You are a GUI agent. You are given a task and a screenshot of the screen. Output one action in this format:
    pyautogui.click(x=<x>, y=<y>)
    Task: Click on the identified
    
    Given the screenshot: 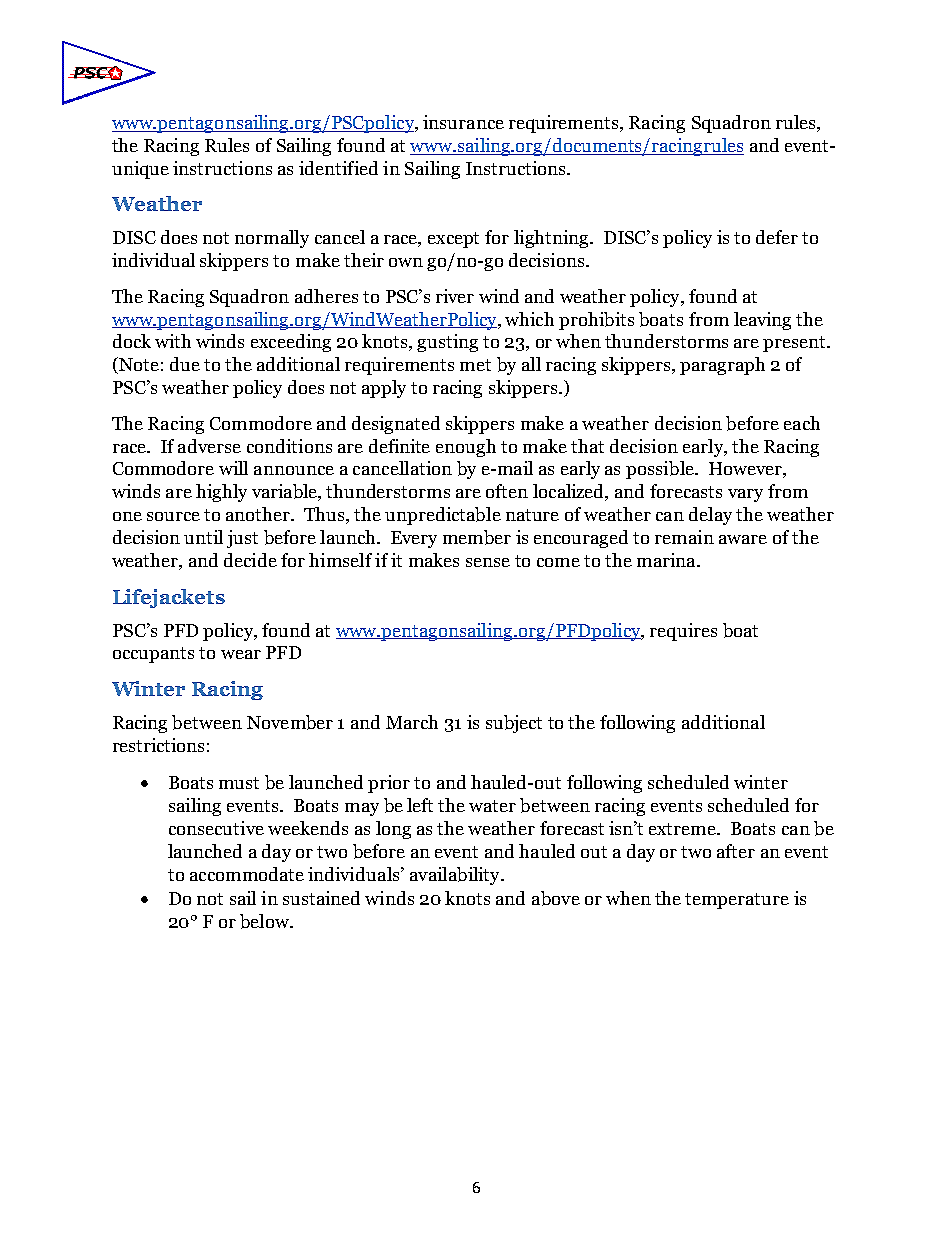 What is the action you would take?
    pyautogui.click(x=338, y=168)
